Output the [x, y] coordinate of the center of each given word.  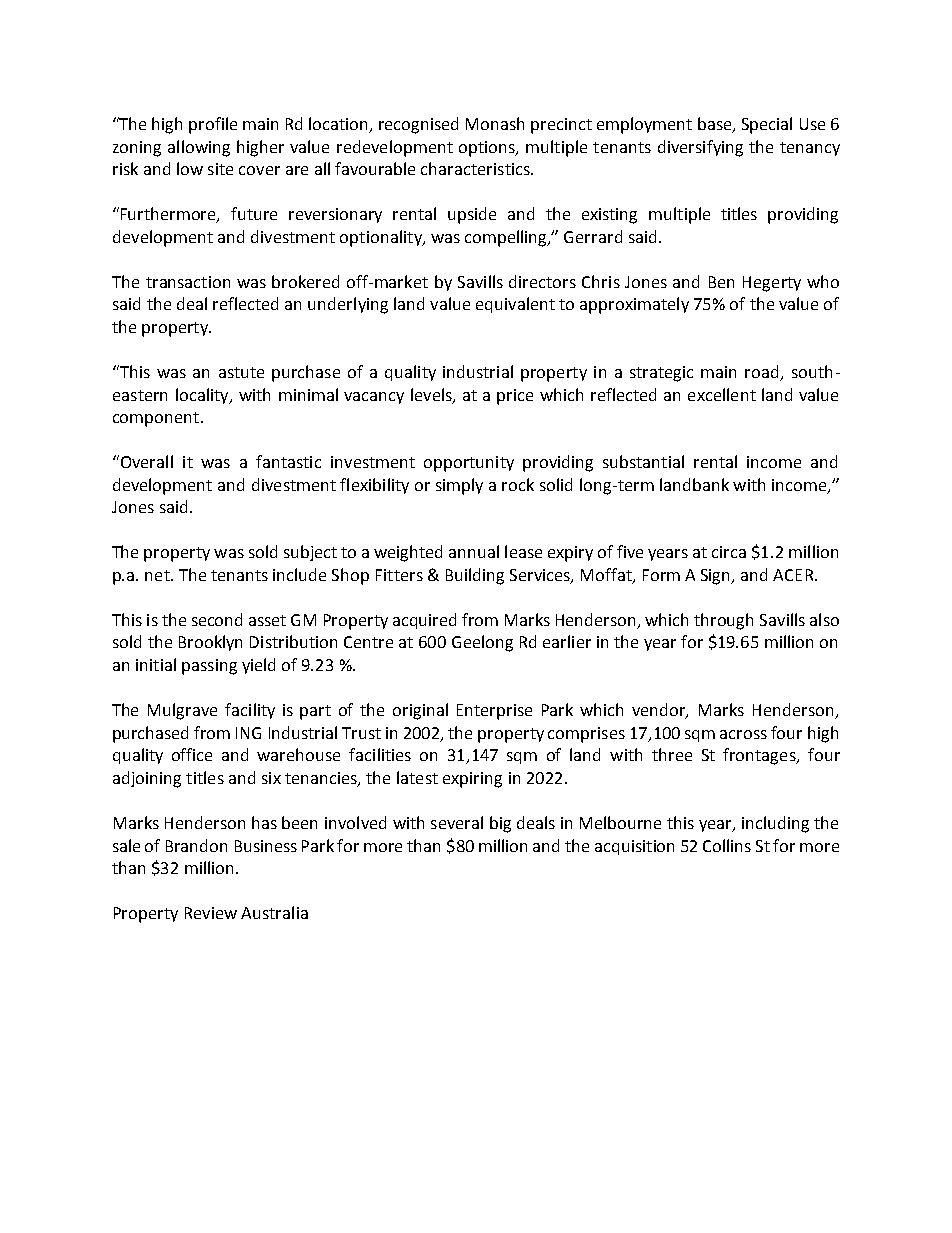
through [723, 621]
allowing [199, 148]
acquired [424, 621]
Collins [727, 845]
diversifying [700, 148]
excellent [722, 394]
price [515, 397]
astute [241, 372]
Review [211, 913]
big [500, 824]
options [488, 149]
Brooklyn [210, 643]
